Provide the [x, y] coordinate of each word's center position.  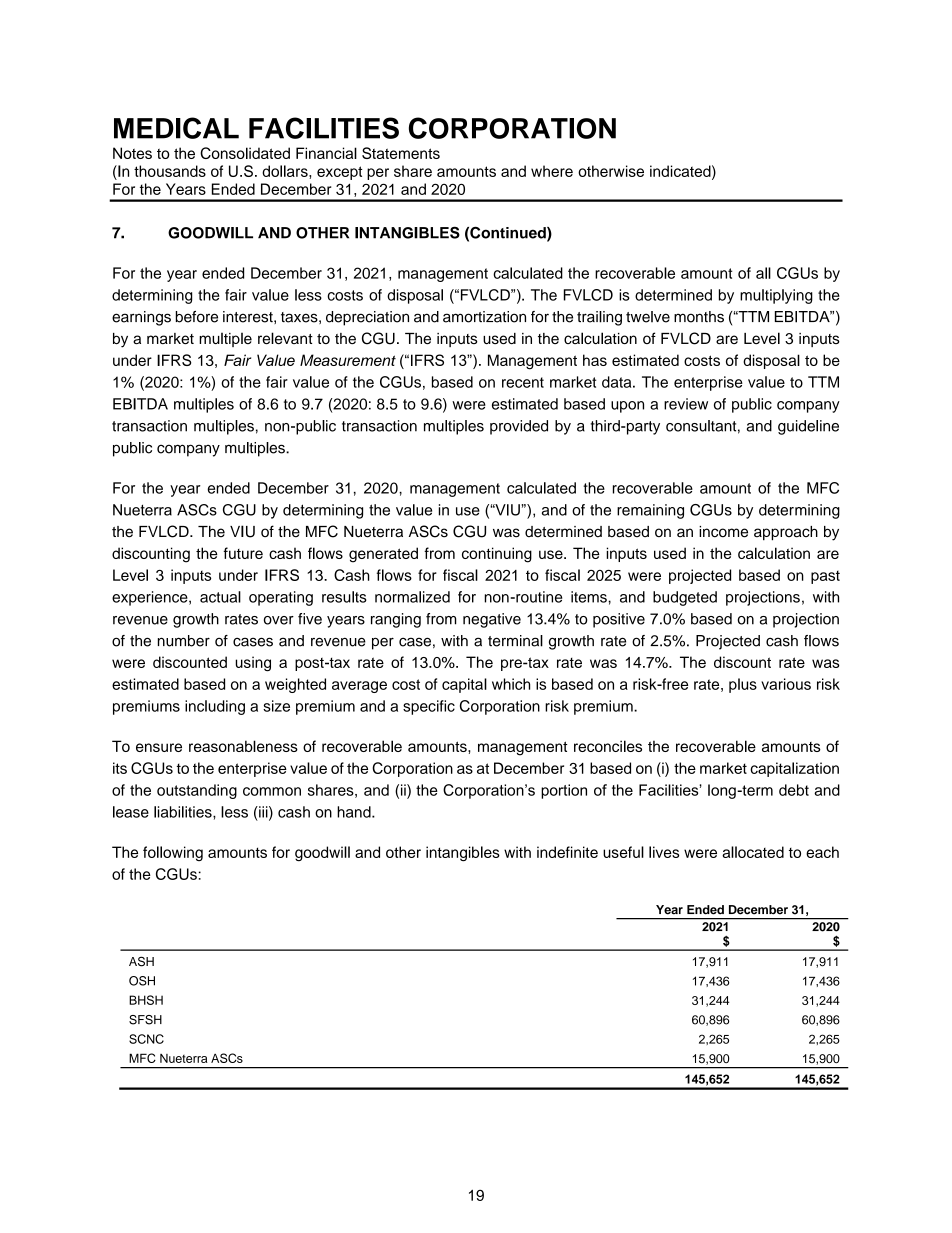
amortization [484, 317]
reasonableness [243, 746]
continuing [497, 555]
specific [429, 707]
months [699, 317]
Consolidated [245, 153]
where [552, 171]
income [723, 532]
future [243, 553]
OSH [142, 981]
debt [794, 790]
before [197, 317]
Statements [401, 153]
